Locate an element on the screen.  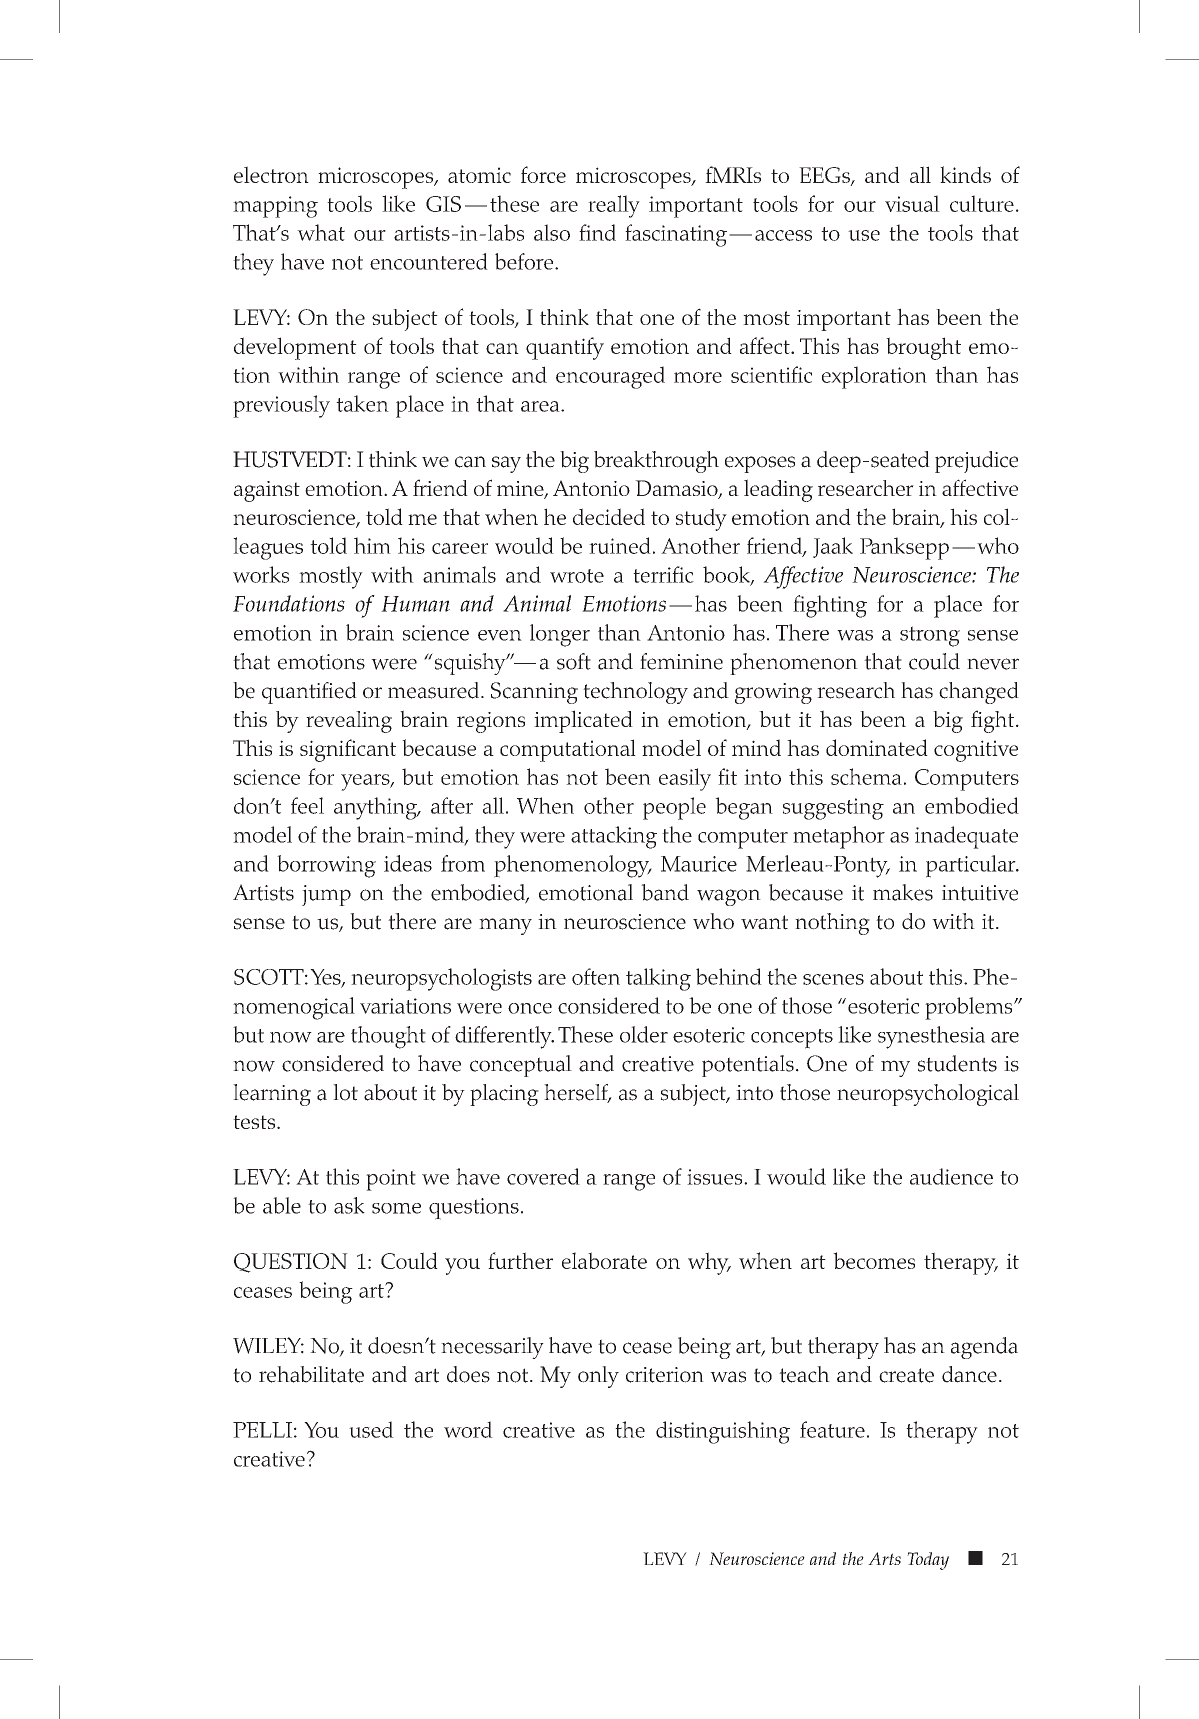
lot is located at coordinates (345, 1092).
